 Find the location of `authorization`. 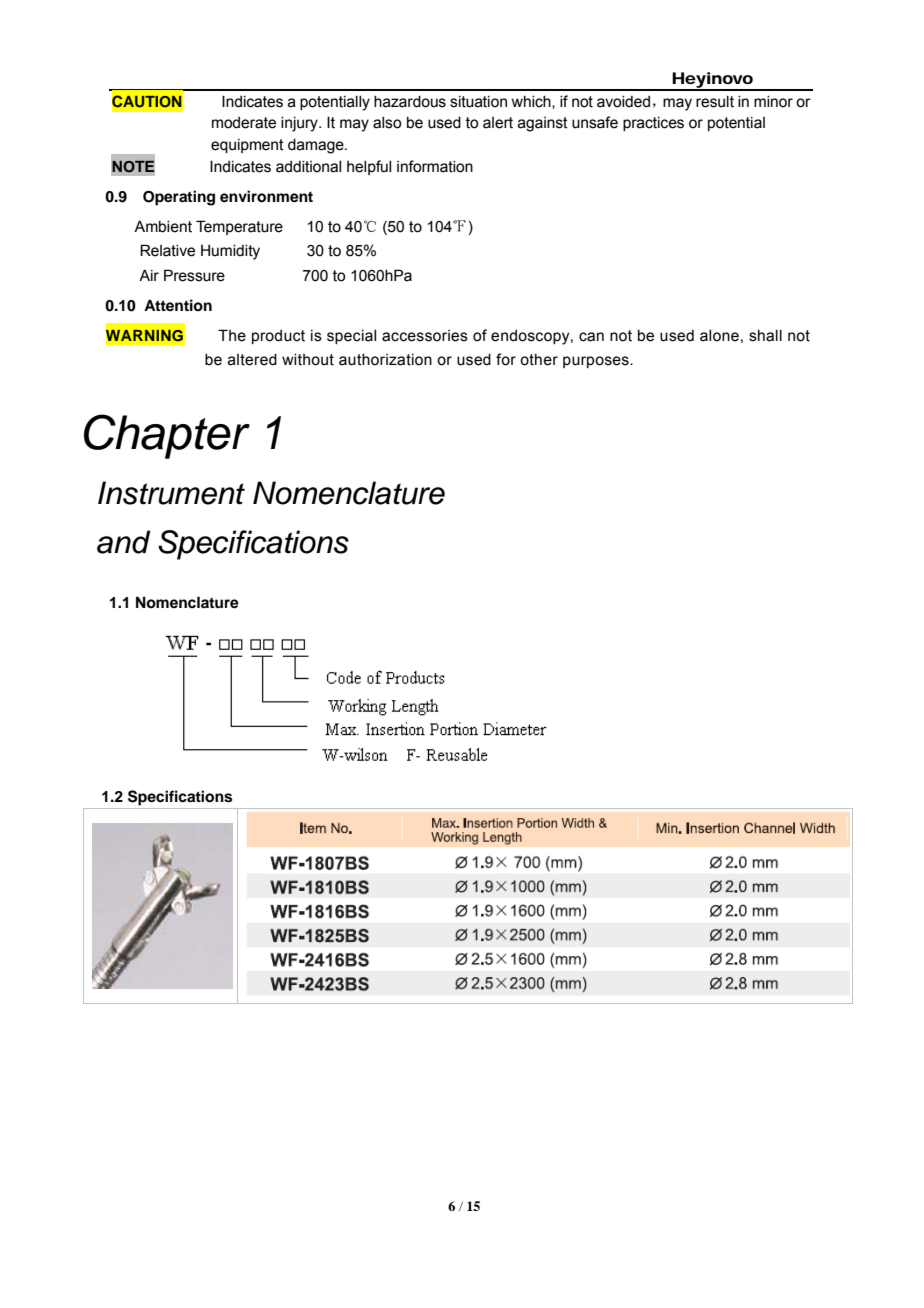

authorization is located at coordinates (385, 360).
